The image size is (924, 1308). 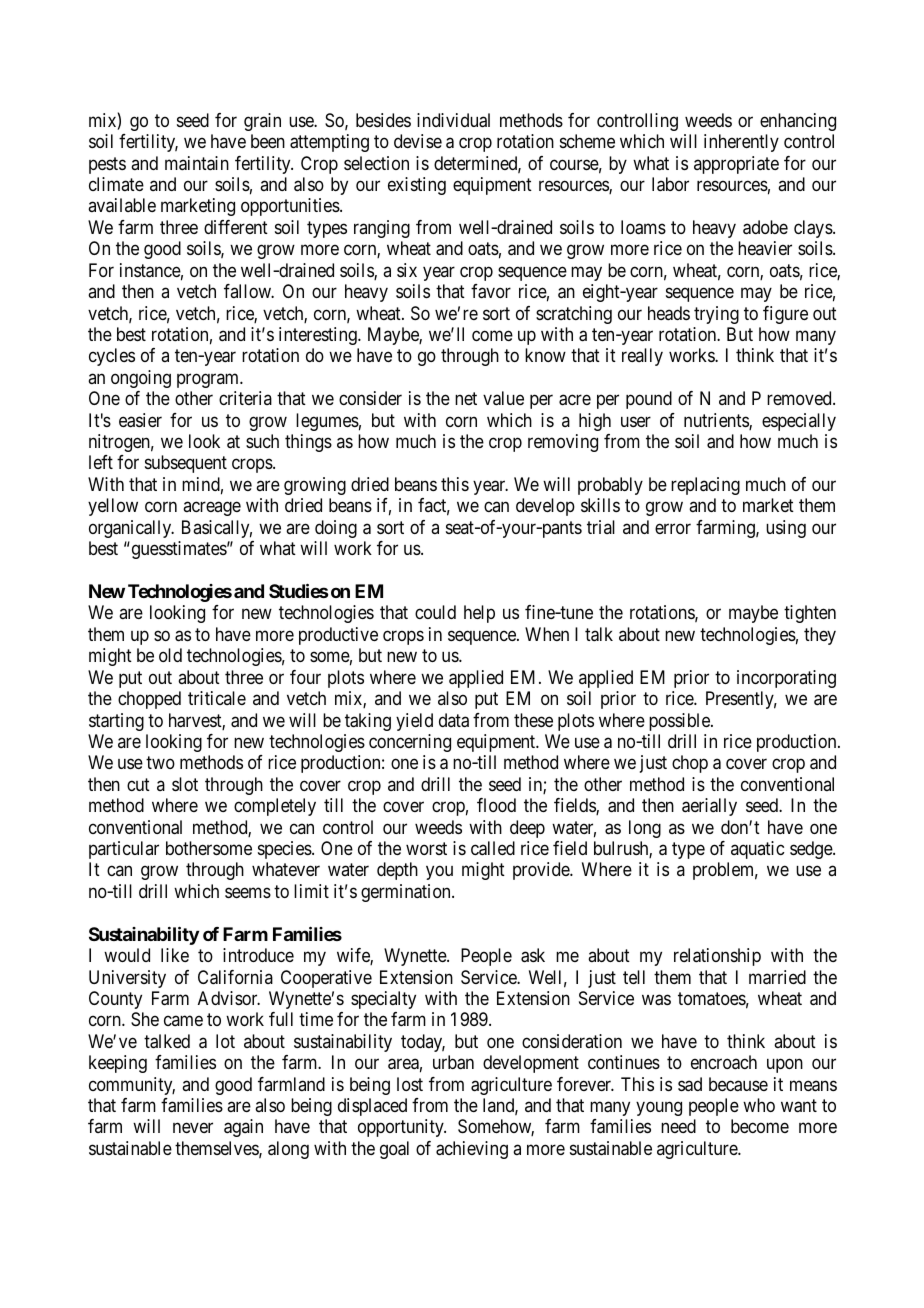 I want to click on help, so click(x=479, y=614).
